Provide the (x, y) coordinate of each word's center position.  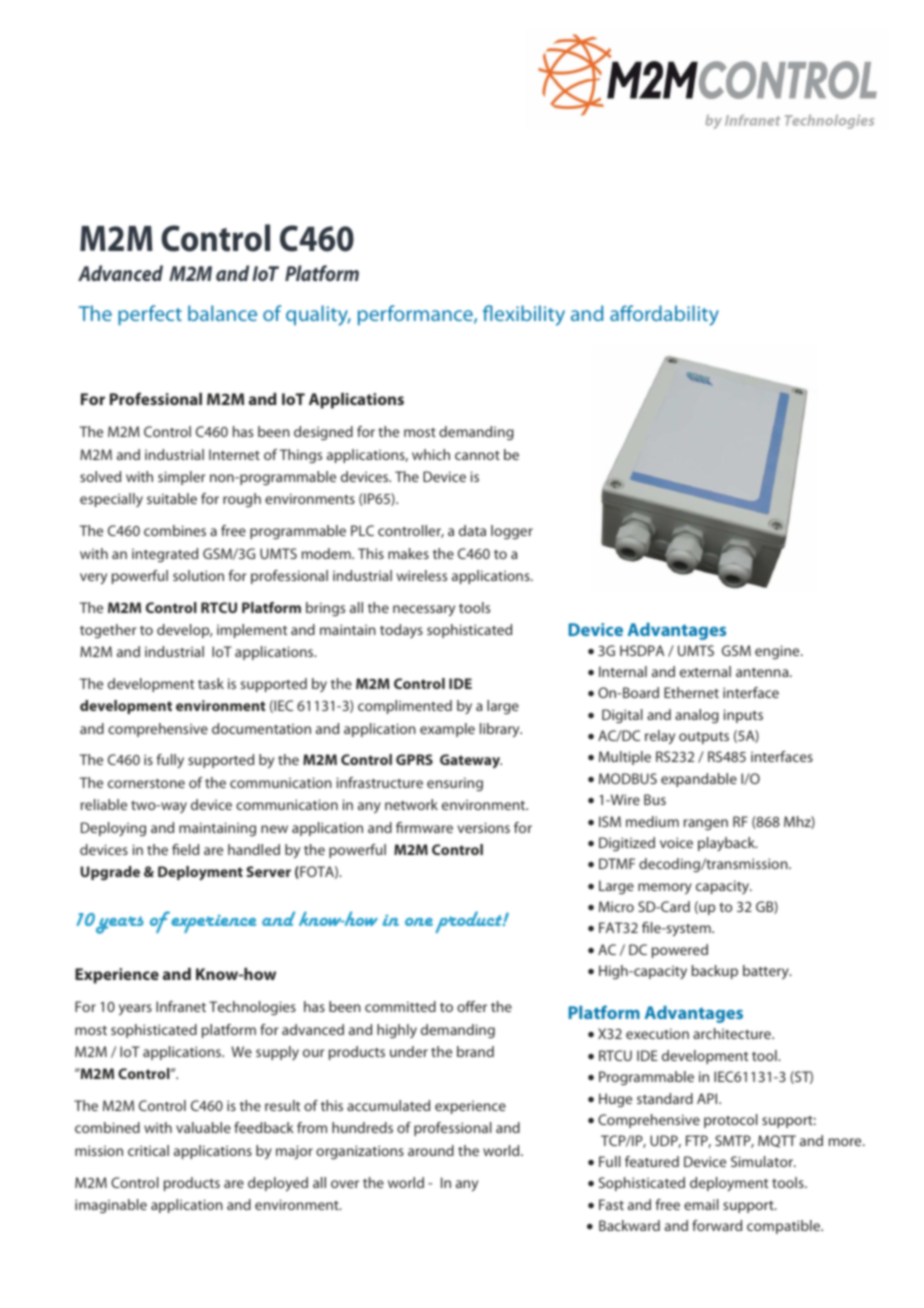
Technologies (252, 1008)
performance (416, 315)
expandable (699, 780)
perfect (150, 315)
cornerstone (146, 783)
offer (472, 1006)
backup (715, 972)
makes (408, 553)
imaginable (111, 1206)
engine (778, 652)
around (431, 1150)
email (701, 1204)
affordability (664, 315)
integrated (165, 555)
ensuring (455, 784)
